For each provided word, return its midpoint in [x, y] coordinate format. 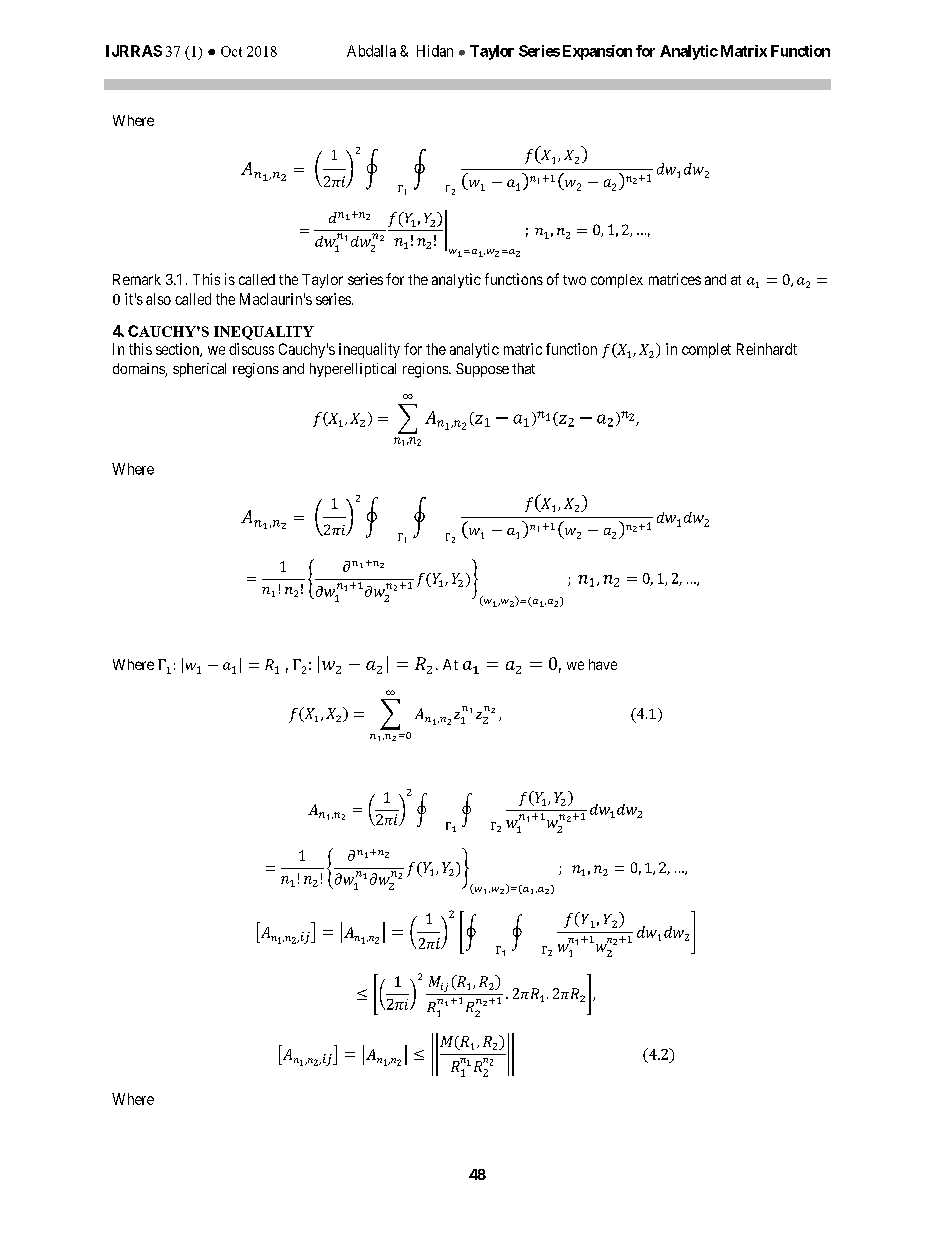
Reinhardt [767, 349]
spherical [199, 370]
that [523, 368]
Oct [231, 51]
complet [706, 350]
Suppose [482, 370]
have [603, 664]
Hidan [435, 51]
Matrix [744, 51]
